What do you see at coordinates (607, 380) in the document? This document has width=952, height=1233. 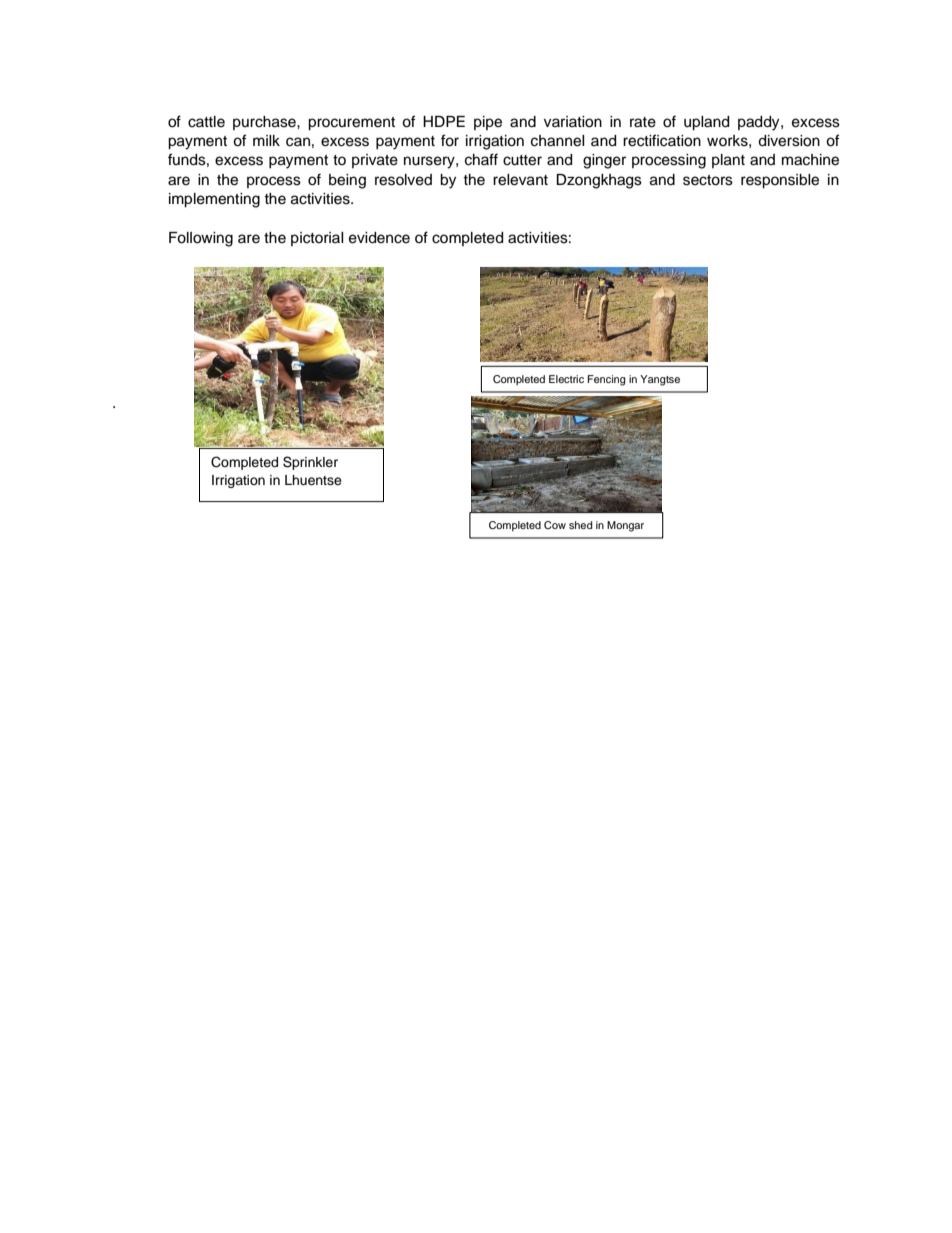 I see `Fencing` at bounding box center [607, 380].
